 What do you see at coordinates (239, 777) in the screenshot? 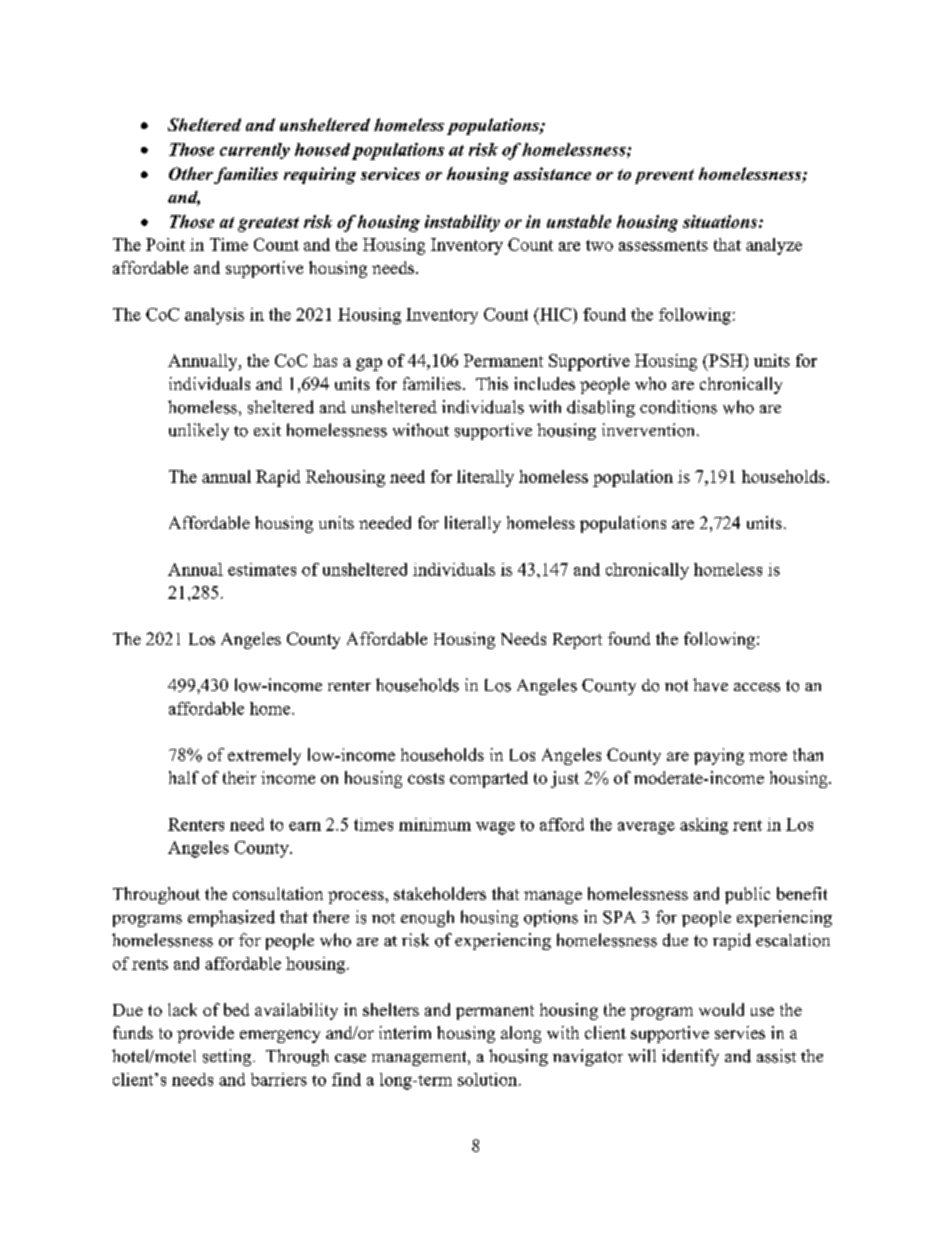
I see `their` at bounding box center [239, 777].
